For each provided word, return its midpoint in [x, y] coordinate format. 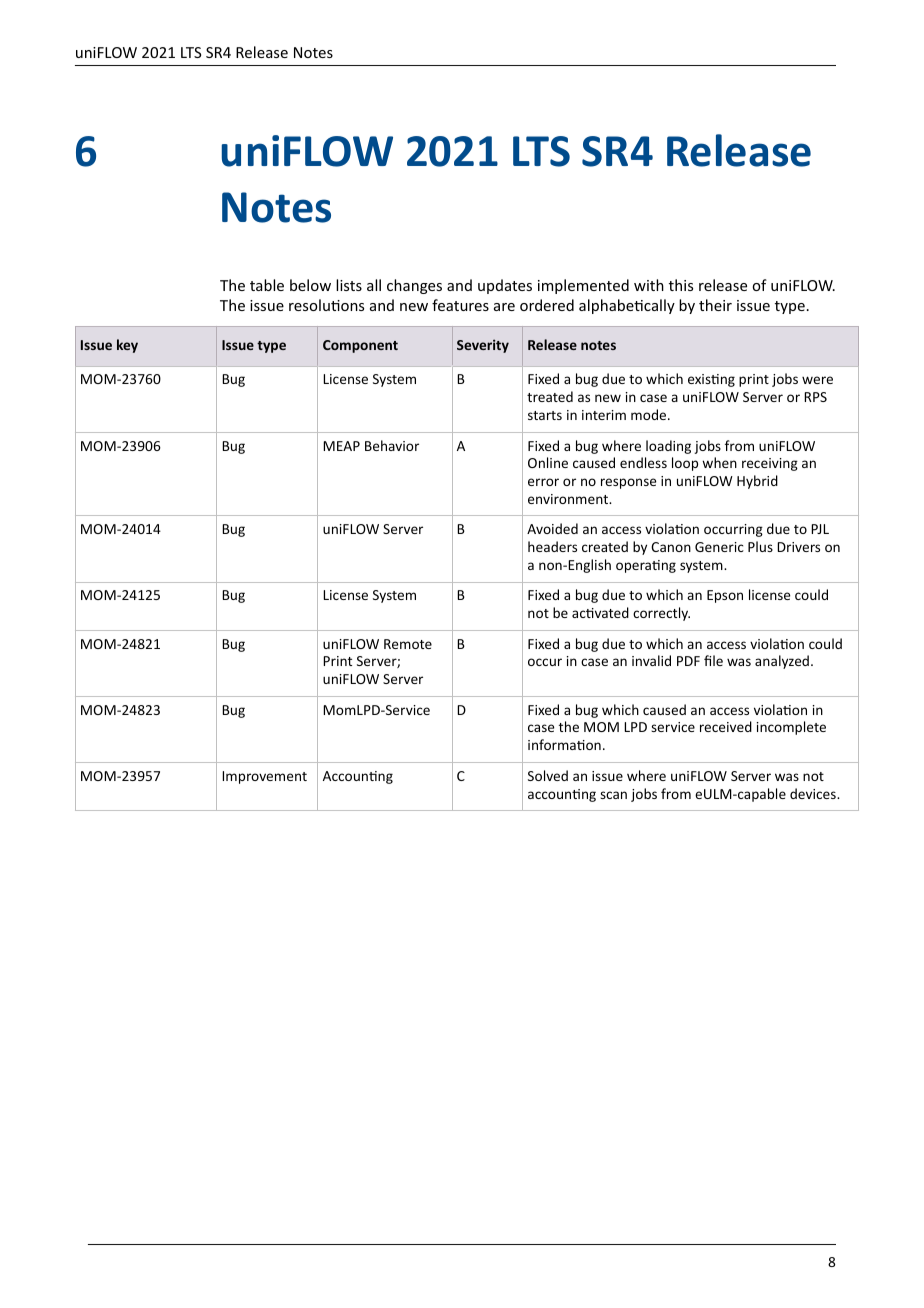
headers [552, 546]
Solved [548, 775]
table [267, 285]
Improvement [264, 777]
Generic [719, 547]
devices [814, 793]
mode [650, 414]
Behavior [392, 445]
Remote [408, 644]
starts [545, 415]
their [715, 305]
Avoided [552, 528]
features [460, 305]
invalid [651, 660]
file [713, 660]
